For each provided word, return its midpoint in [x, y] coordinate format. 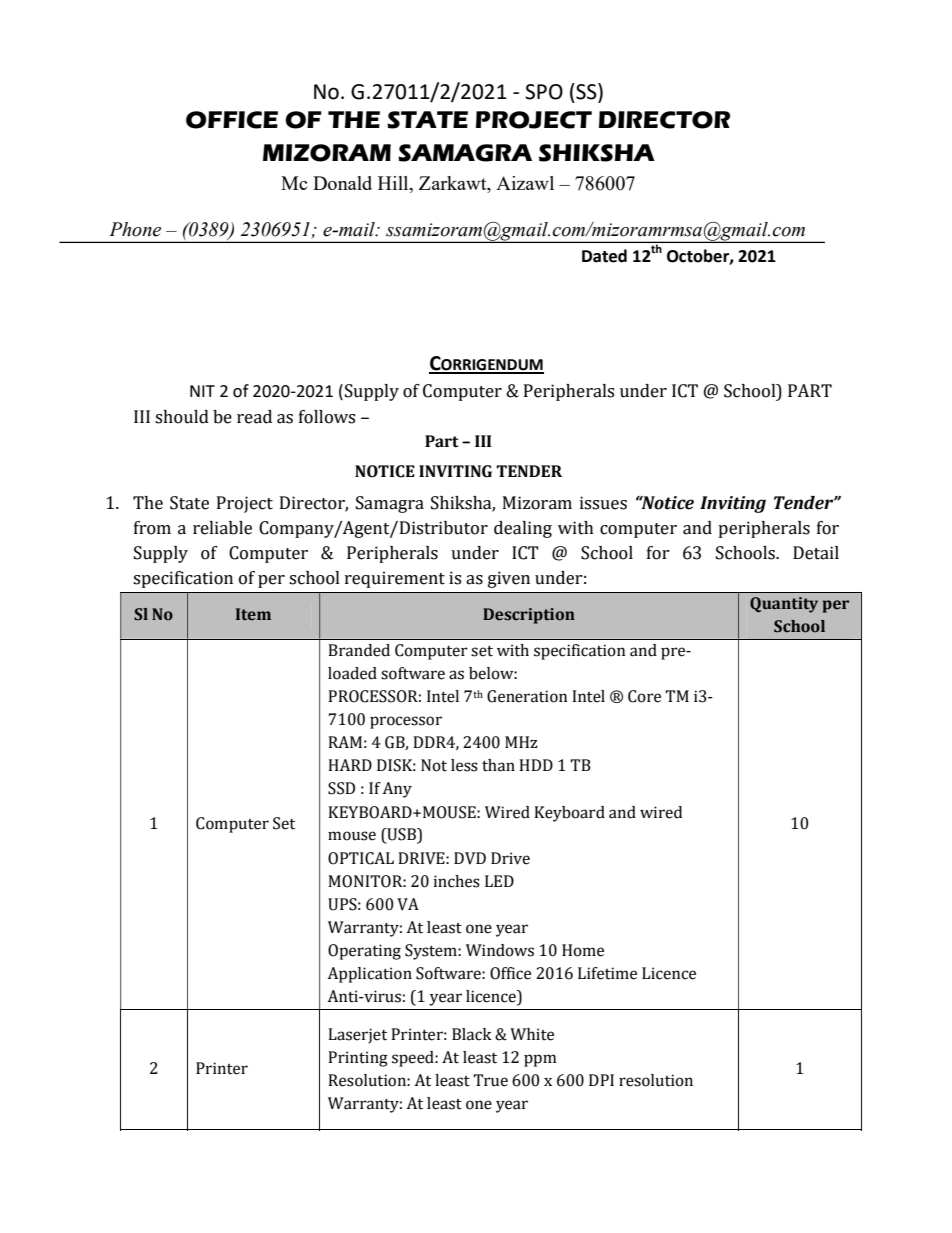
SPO [544, 92]
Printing [358, 1059]
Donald [342, 183]
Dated [604, 256]
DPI [601, 1080]
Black [472, 1034]
